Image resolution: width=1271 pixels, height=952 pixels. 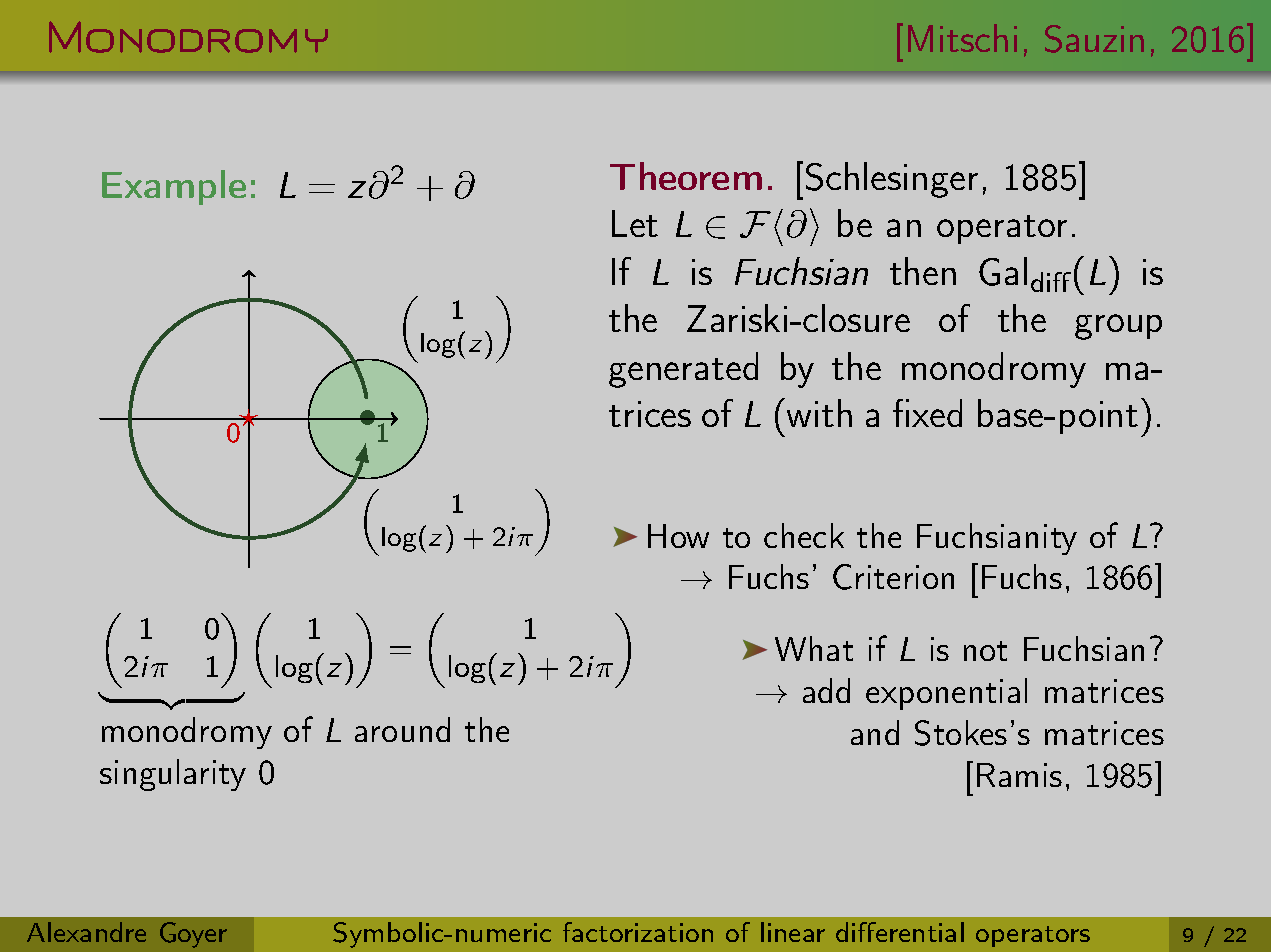 What do you see at coordinates (1019, 775) in the document?
I see `Ramis` at bounding box center [1019, 775].
